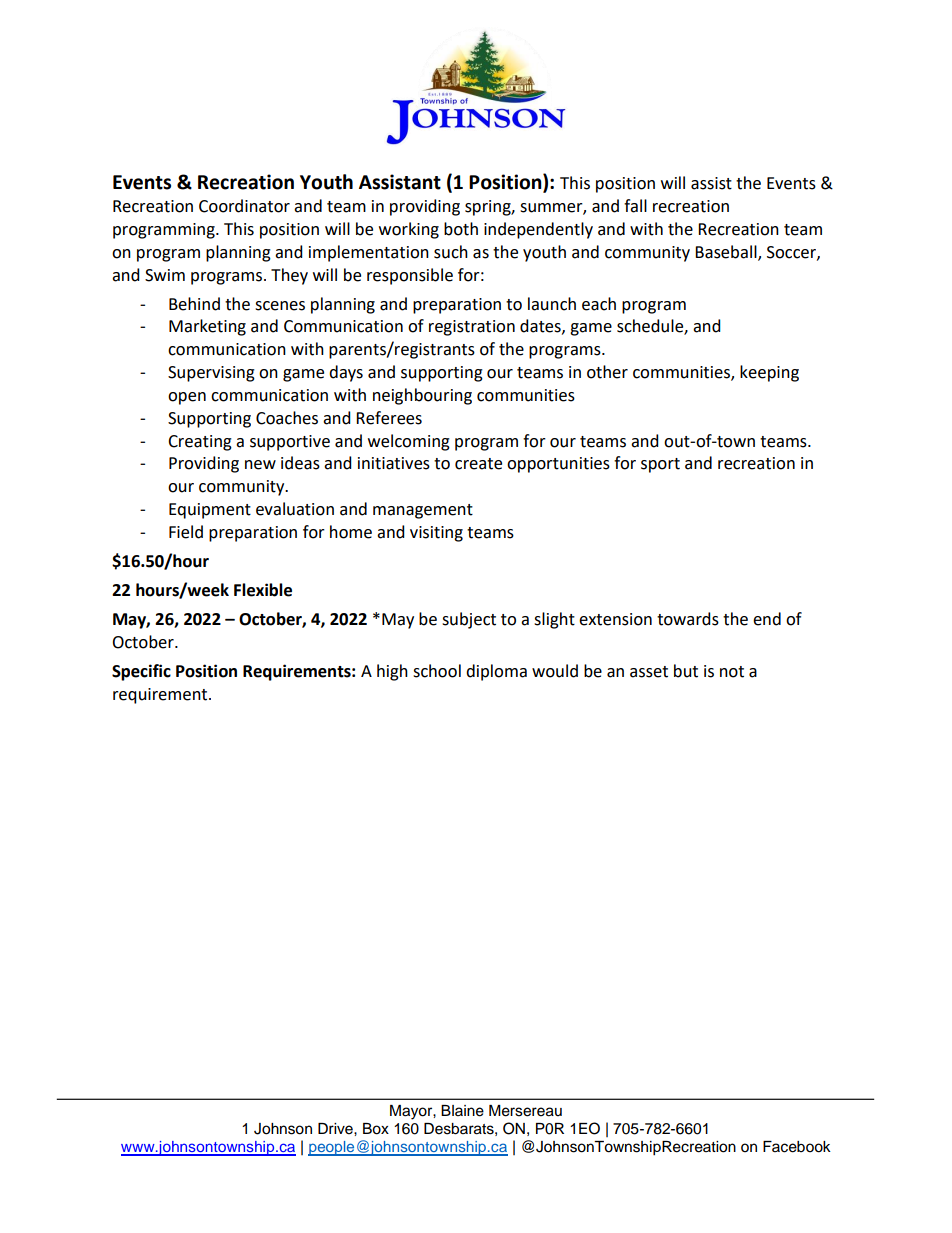  I want to click on both, so click(461, 229).
